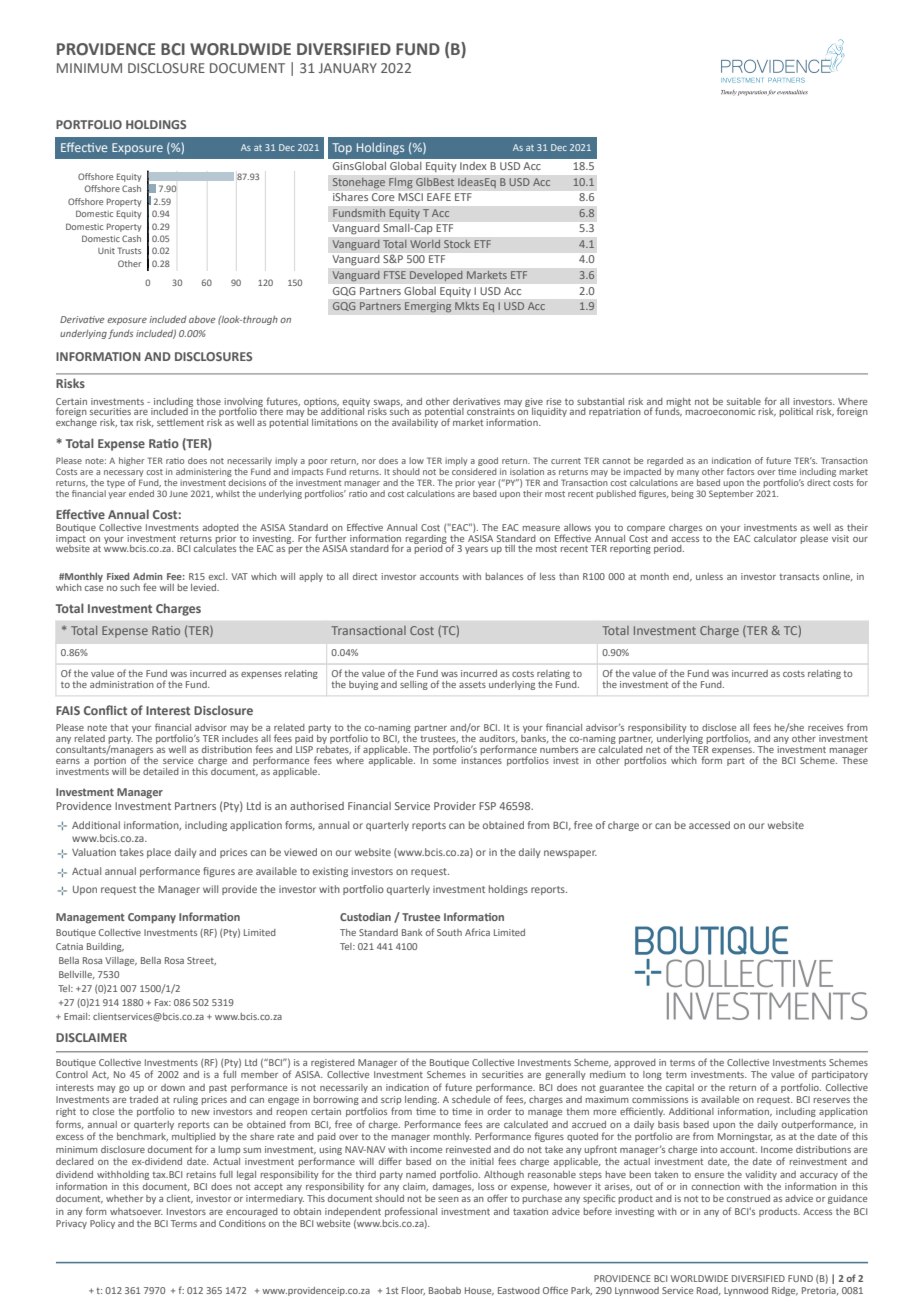 The width and height of the page is (924, 1308). Describe the element at coordinates (136, 1211) in the page. I see `whatsoever` at that location.
